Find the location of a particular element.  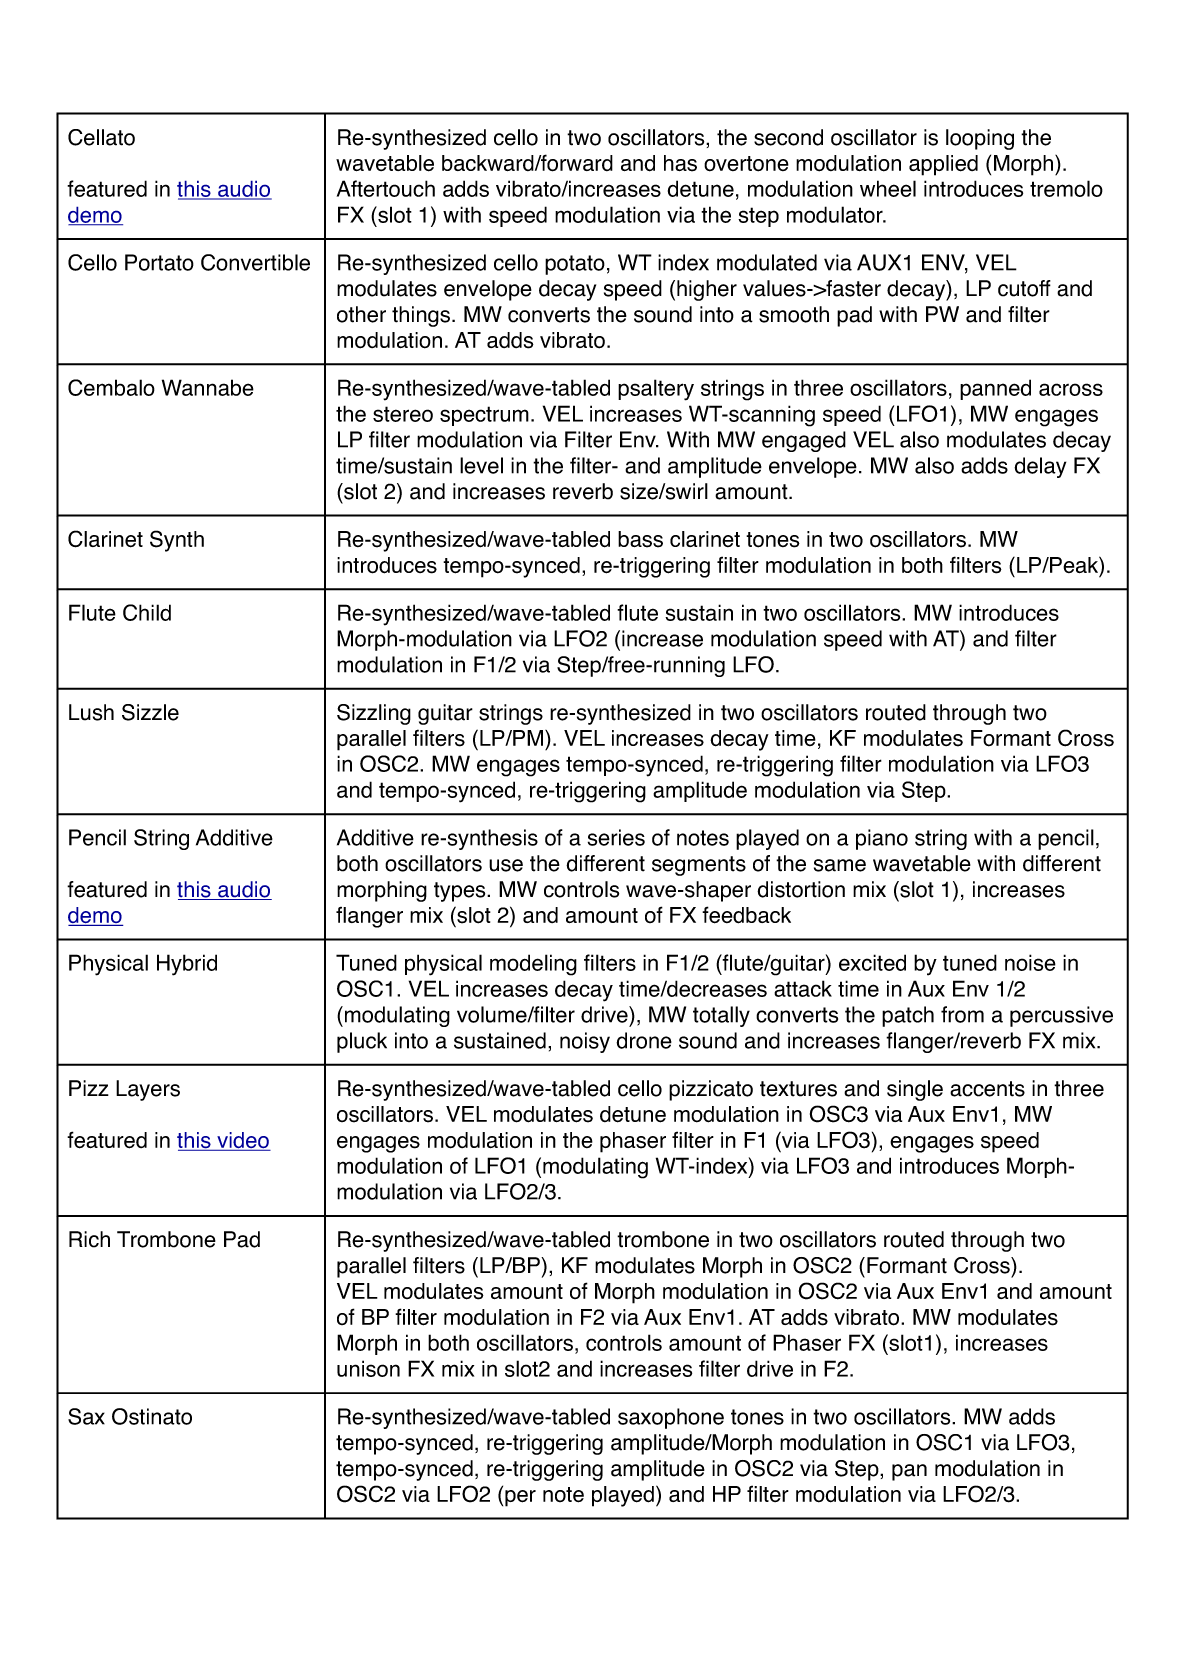

spectrum is located at coordinates (484, 416).
